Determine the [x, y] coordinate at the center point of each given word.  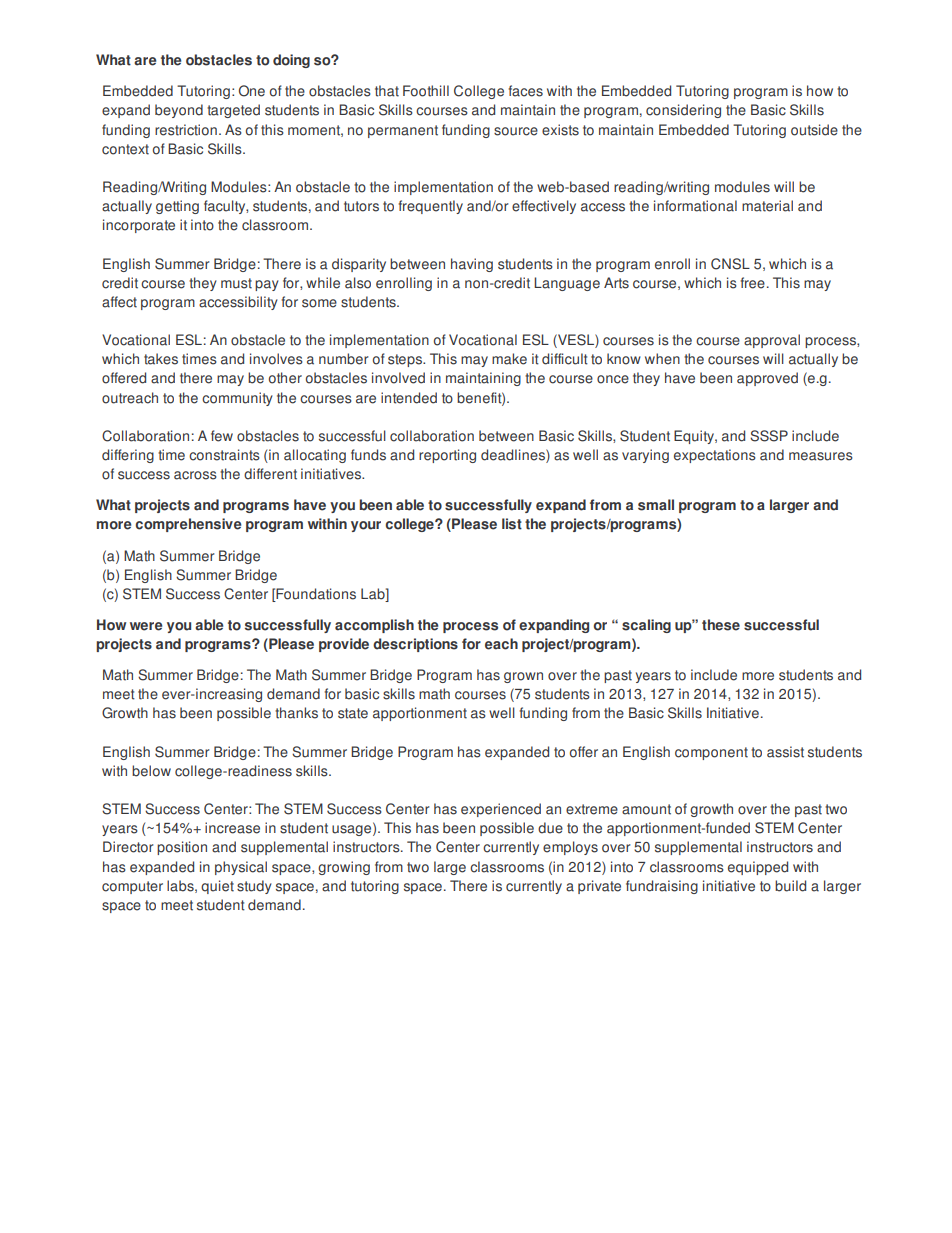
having [472, 265]
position [182, 848]
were [146, 626]
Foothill [426, 91]
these [721, 625]
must [236, 283]
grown [523, 677]
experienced [501, 810]
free [753, 283]
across [195, 475]
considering [683, 111]
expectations [715, 456]
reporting [447, 456]
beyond [179, 111]
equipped [758, 868]
